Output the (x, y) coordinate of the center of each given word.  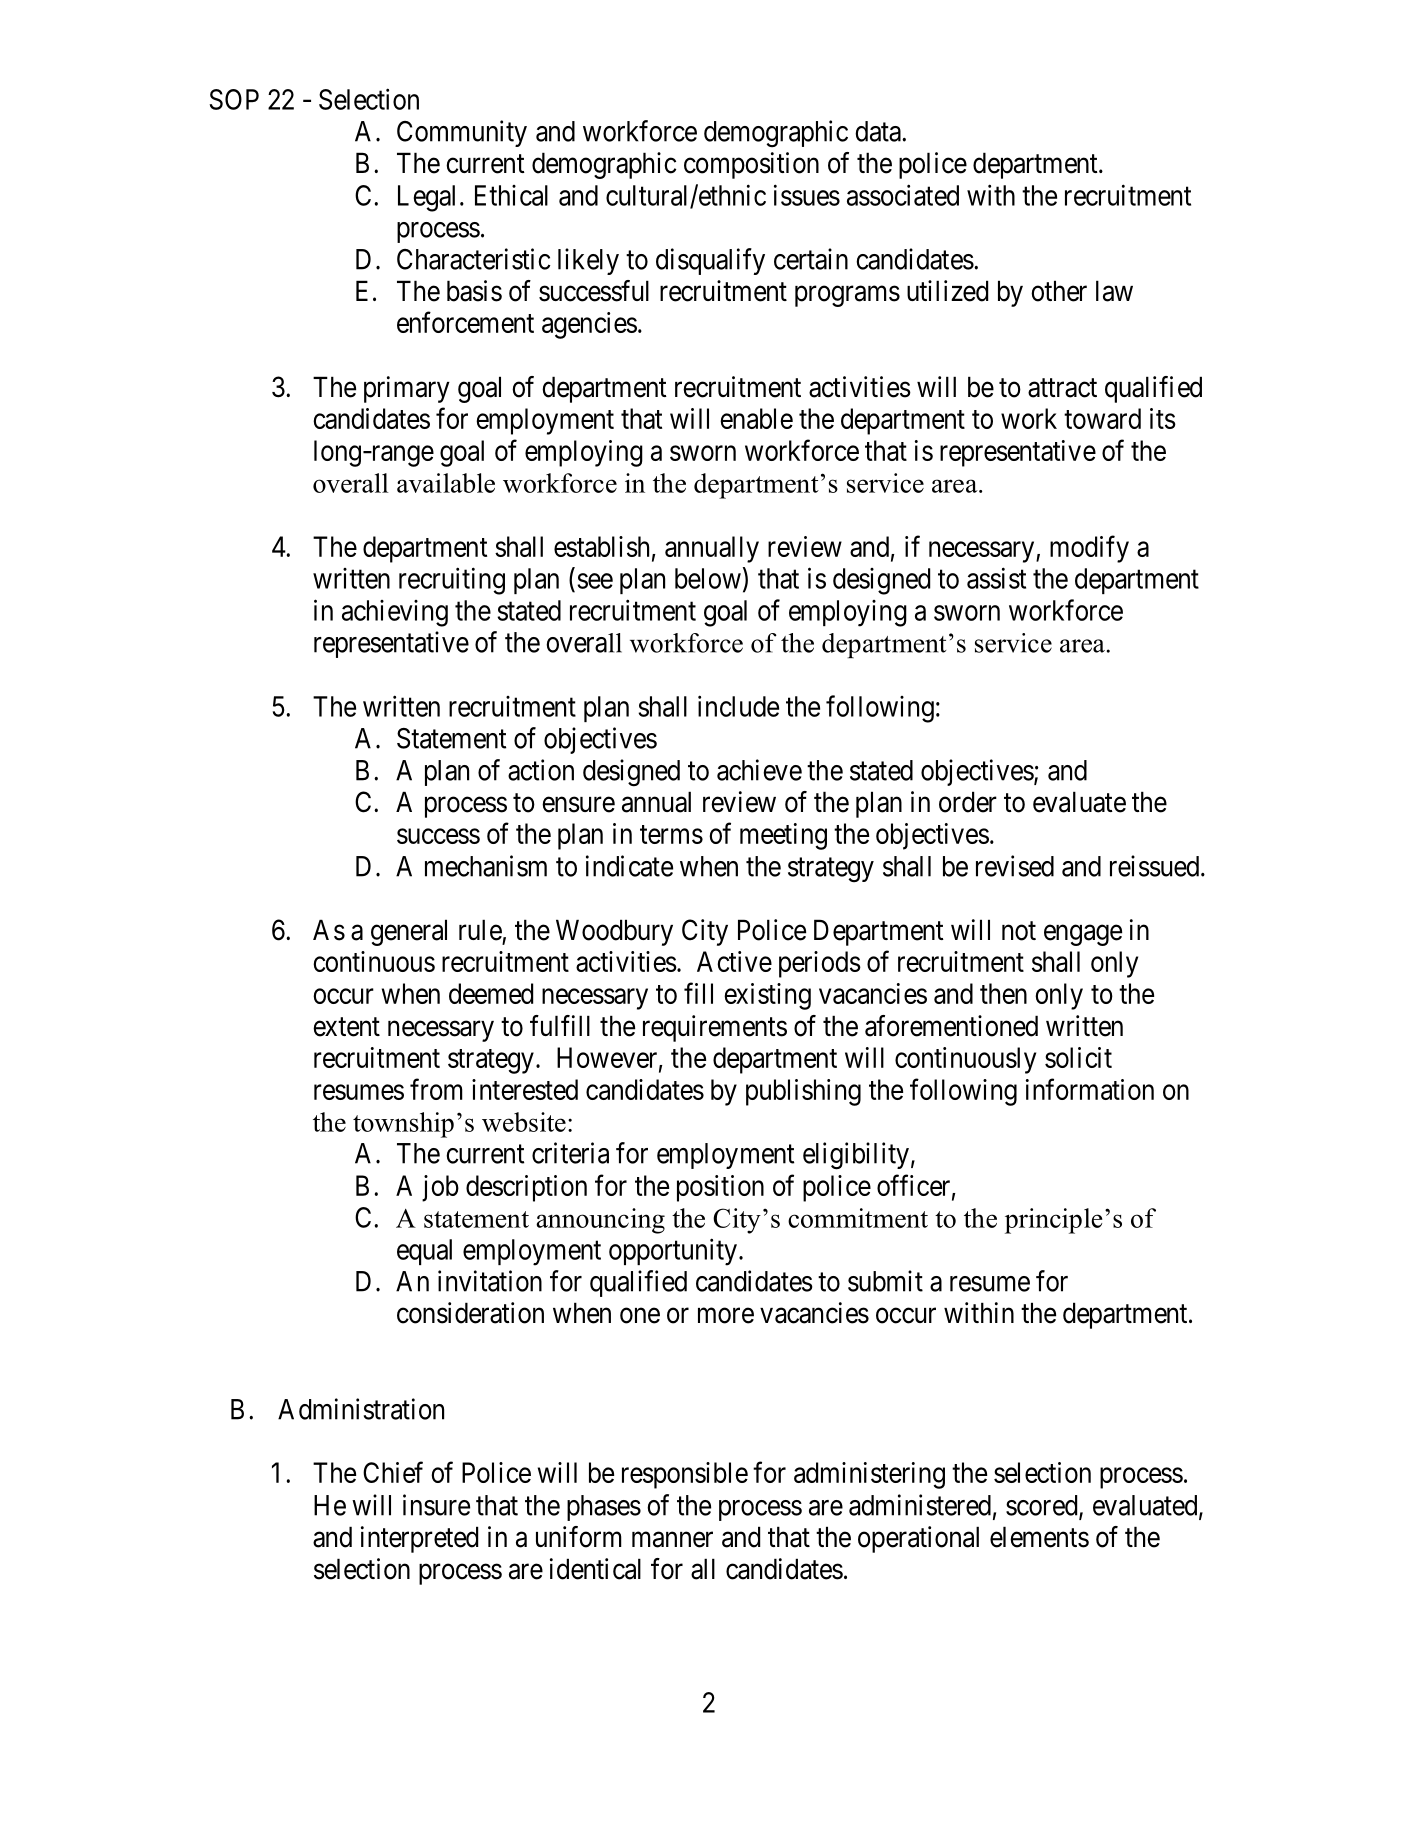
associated (903, 195)
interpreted (419, 1539)
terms (671, 834)
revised (1015, 866)
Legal (426, 198)
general (409, 932)
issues (807, 195)
